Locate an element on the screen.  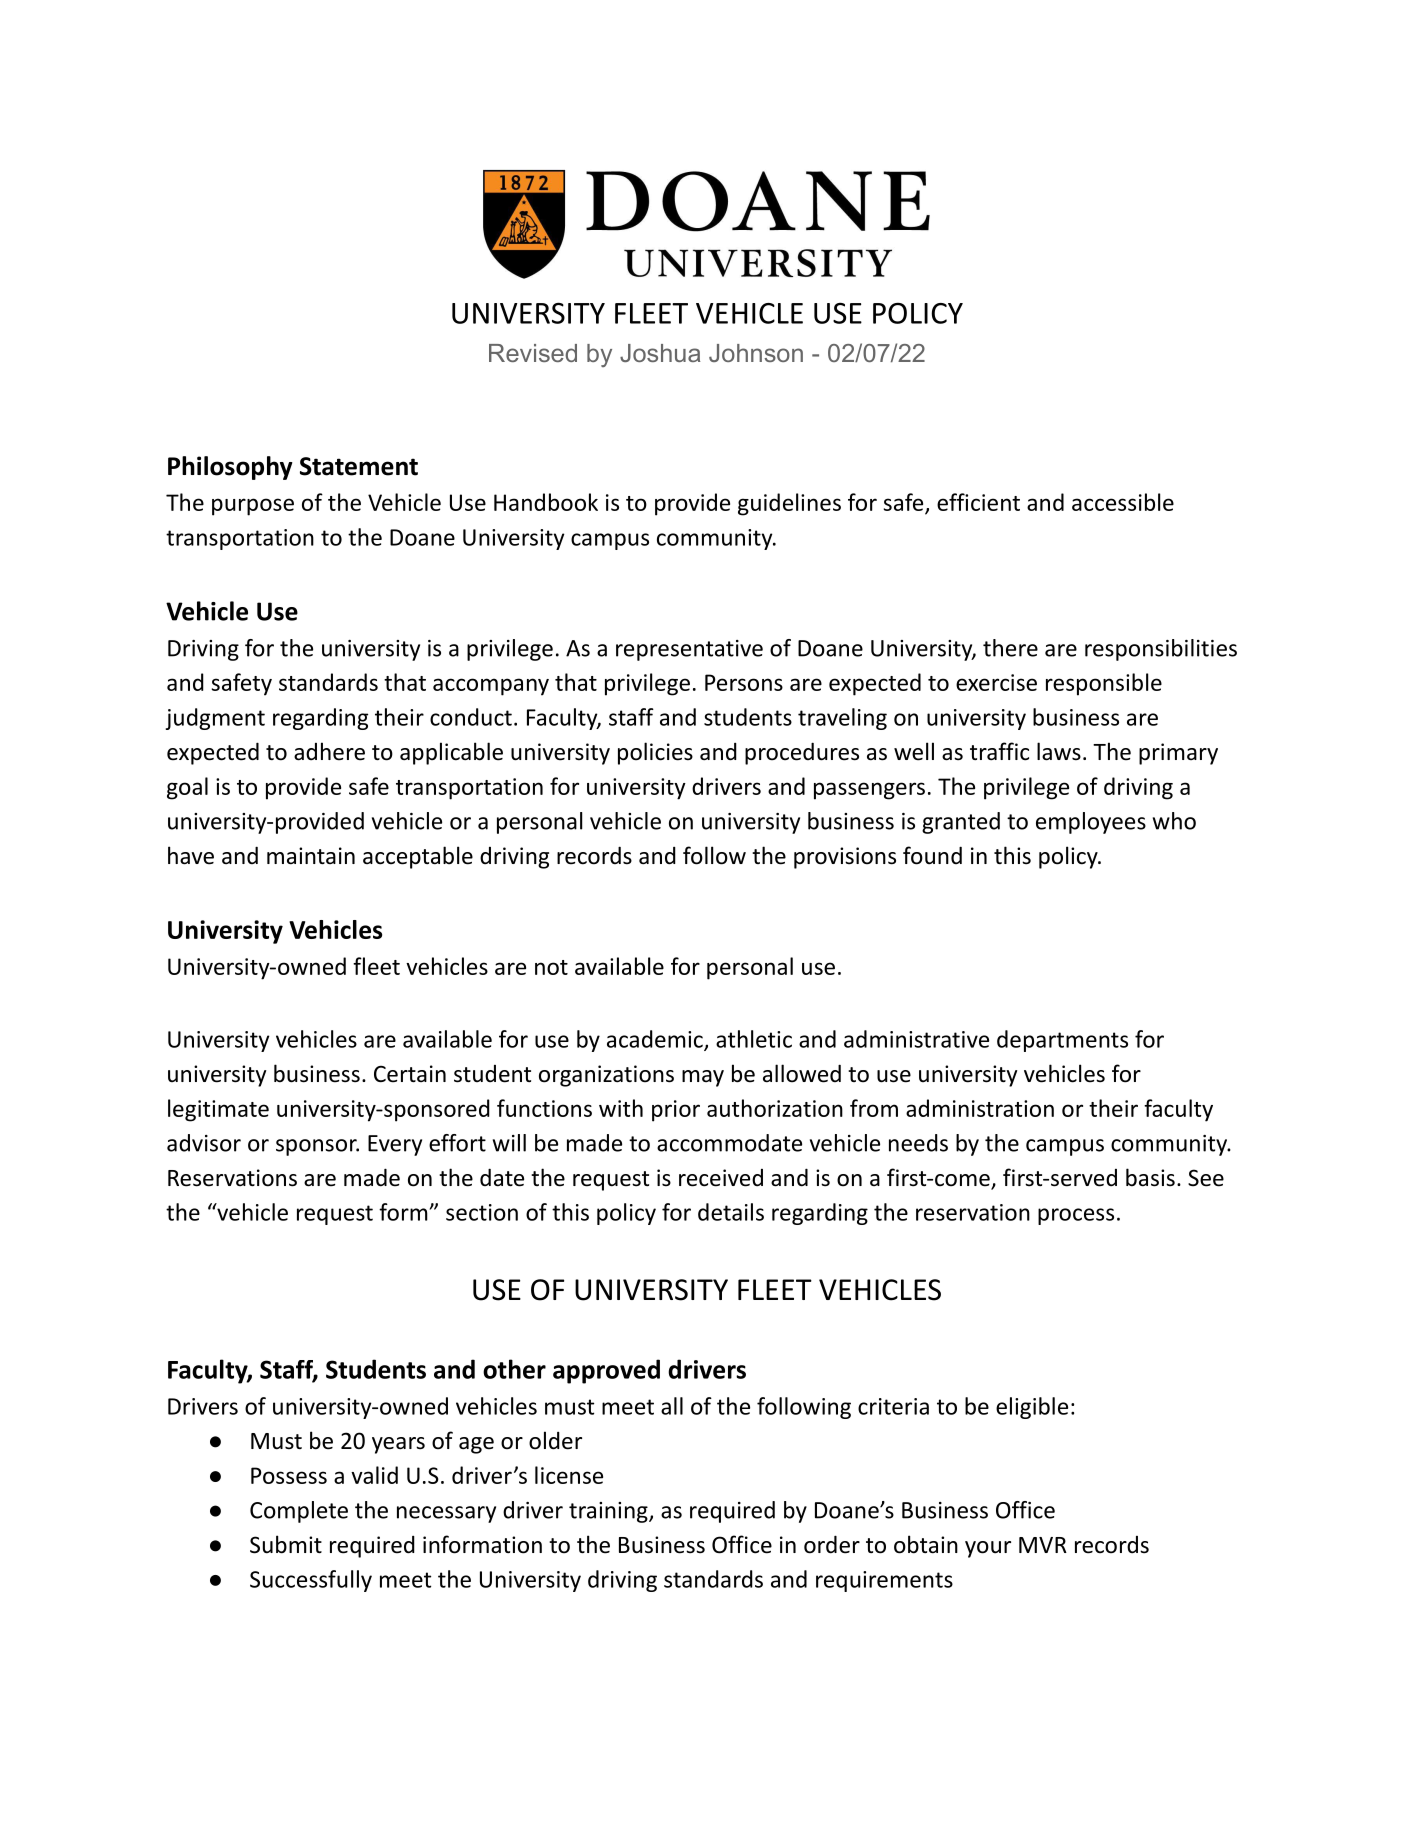
academic is located at coordinates (656, 1040).
